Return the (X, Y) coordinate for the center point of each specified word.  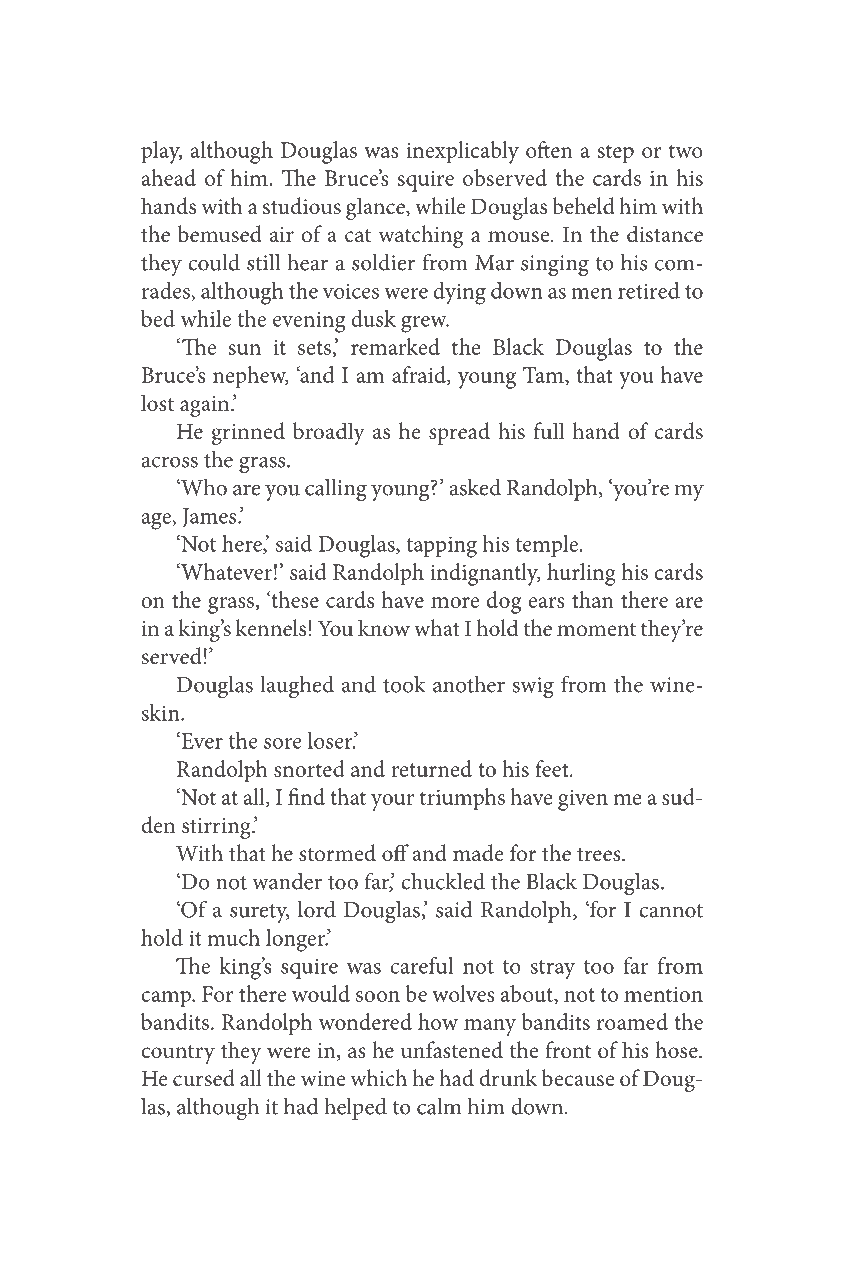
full (549, 430)
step (616, 154)
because (578, 1078)
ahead (168, 177)
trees (600, 854)
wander (287, 881)
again (206, 406)
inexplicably (462, 152)
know (384, 628)
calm (439, 1106)
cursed (204, 1078)
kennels (271, 628)
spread (459, 433)
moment (596, 629)
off (395, 853)
